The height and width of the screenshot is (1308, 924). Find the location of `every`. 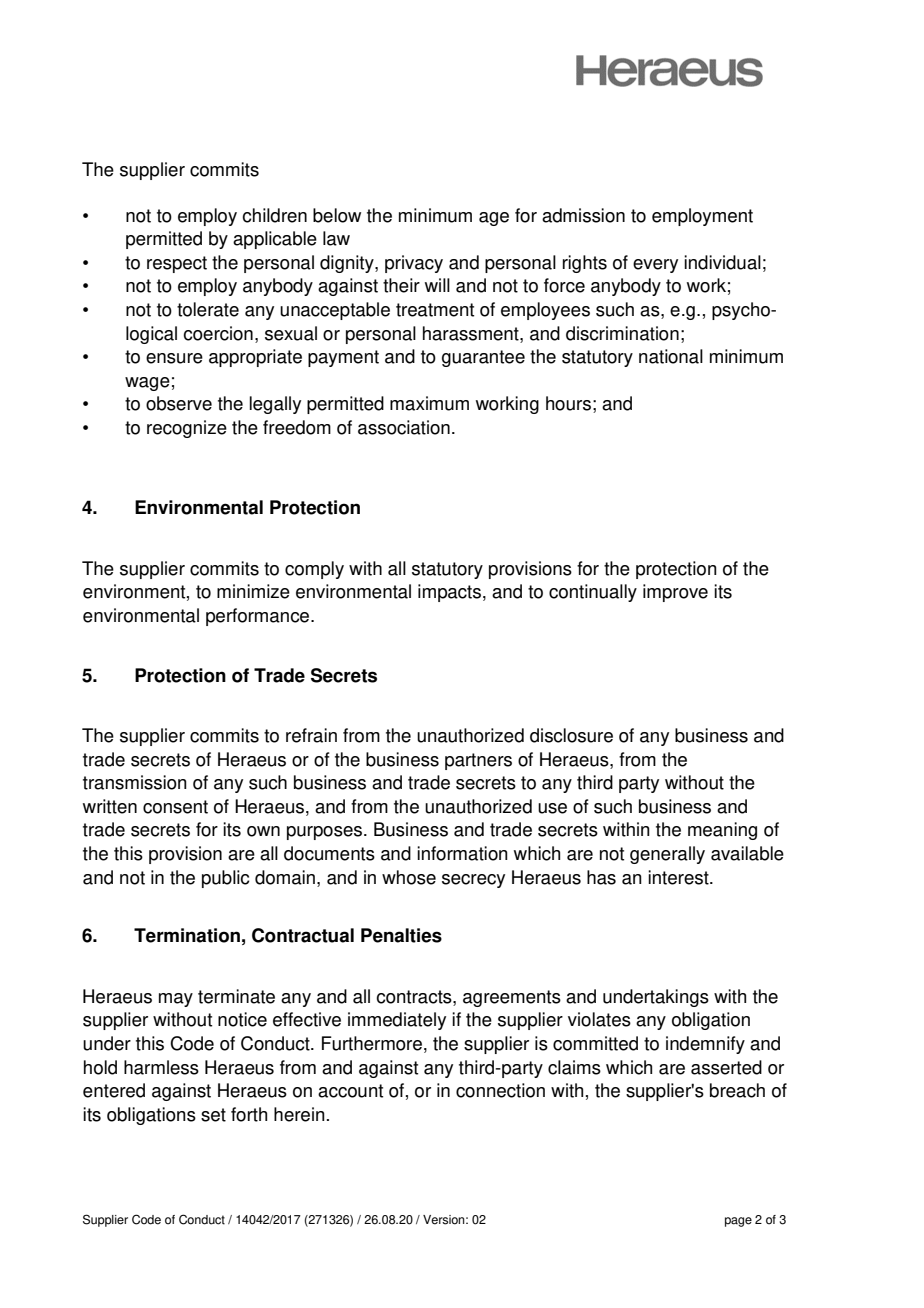

every is located at coordinates (655, 266).
